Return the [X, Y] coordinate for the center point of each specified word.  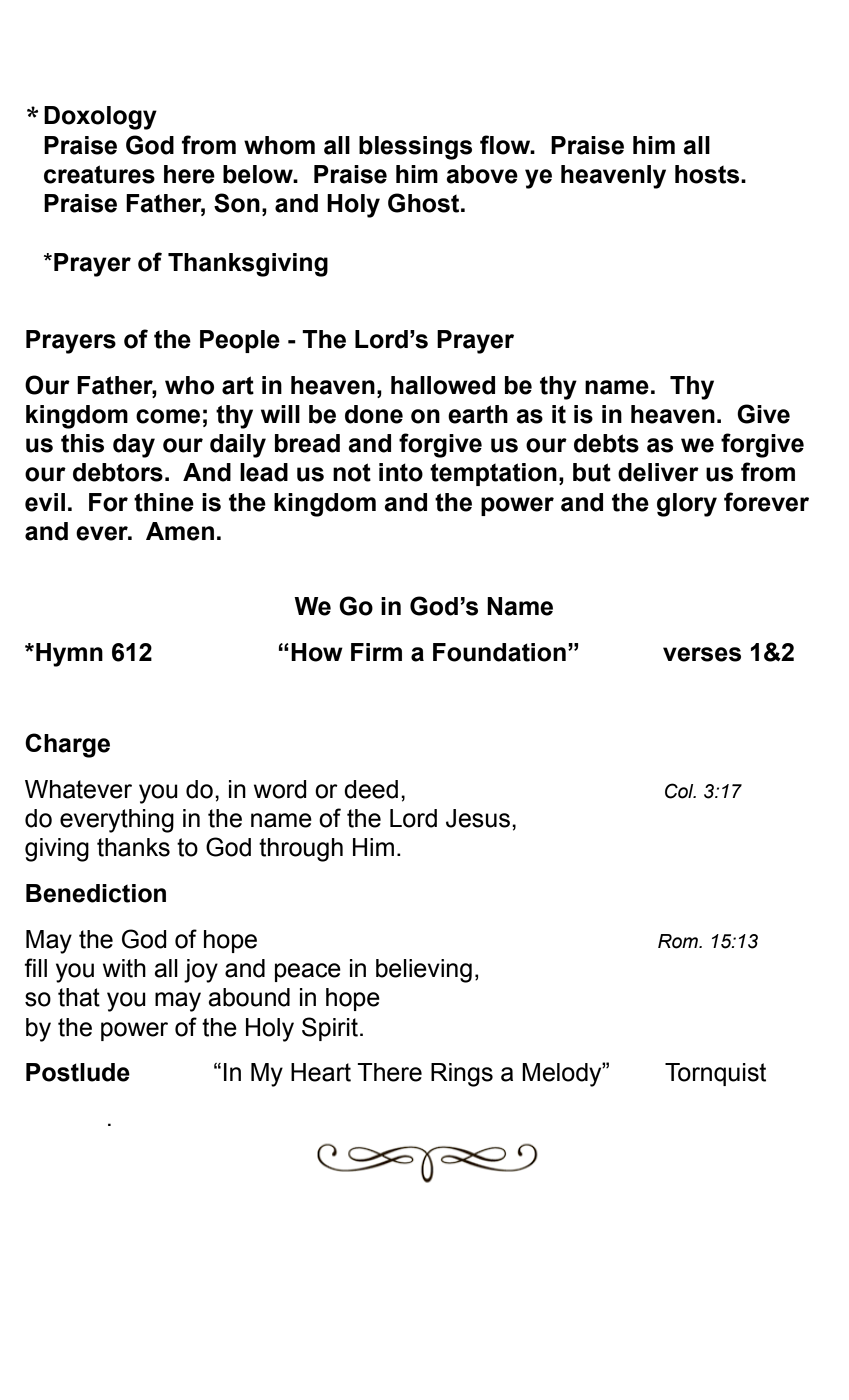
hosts [708, 174]
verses [702, 654]
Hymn [69, 655]
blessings [415, 148]
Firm [376, 652]
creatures [99, 174]
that [79, 997]
